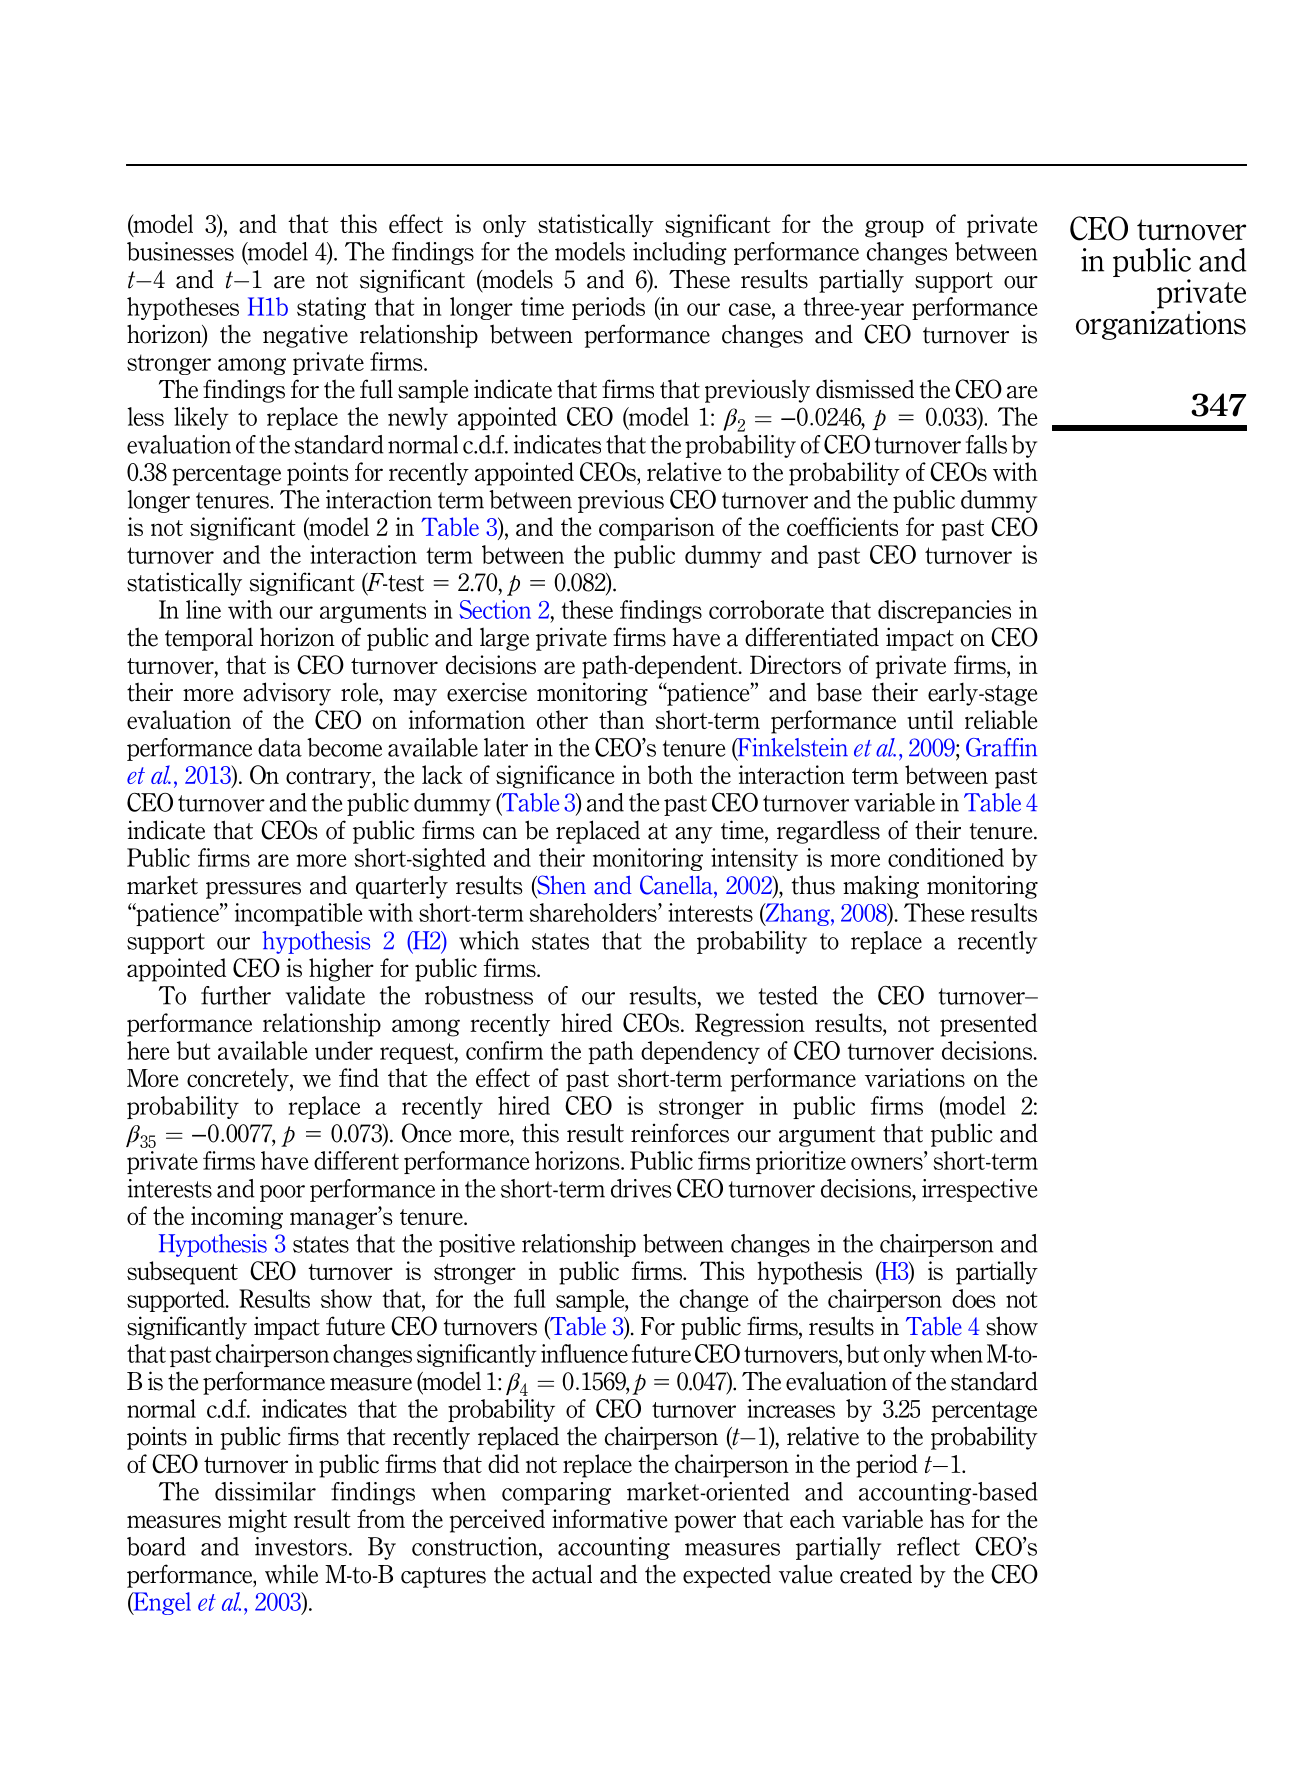 The width and height of the page is (1299, 1792). What do you see at coordinates (236, 995) in the page?
I see `further` at bounding box center [236, 995].
